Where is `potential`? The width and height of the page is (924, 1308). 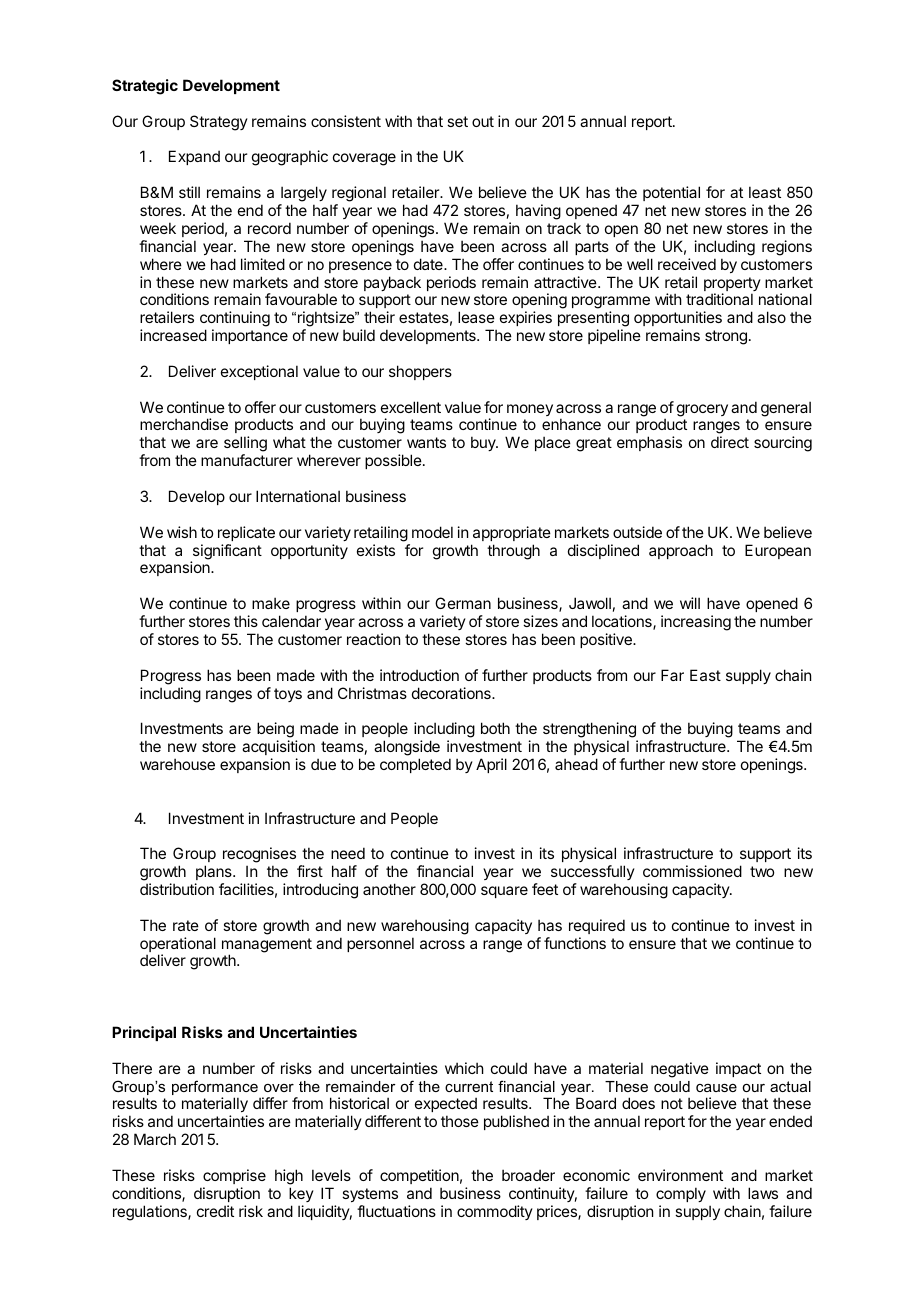 potential is located at coordinates (671, 193).
